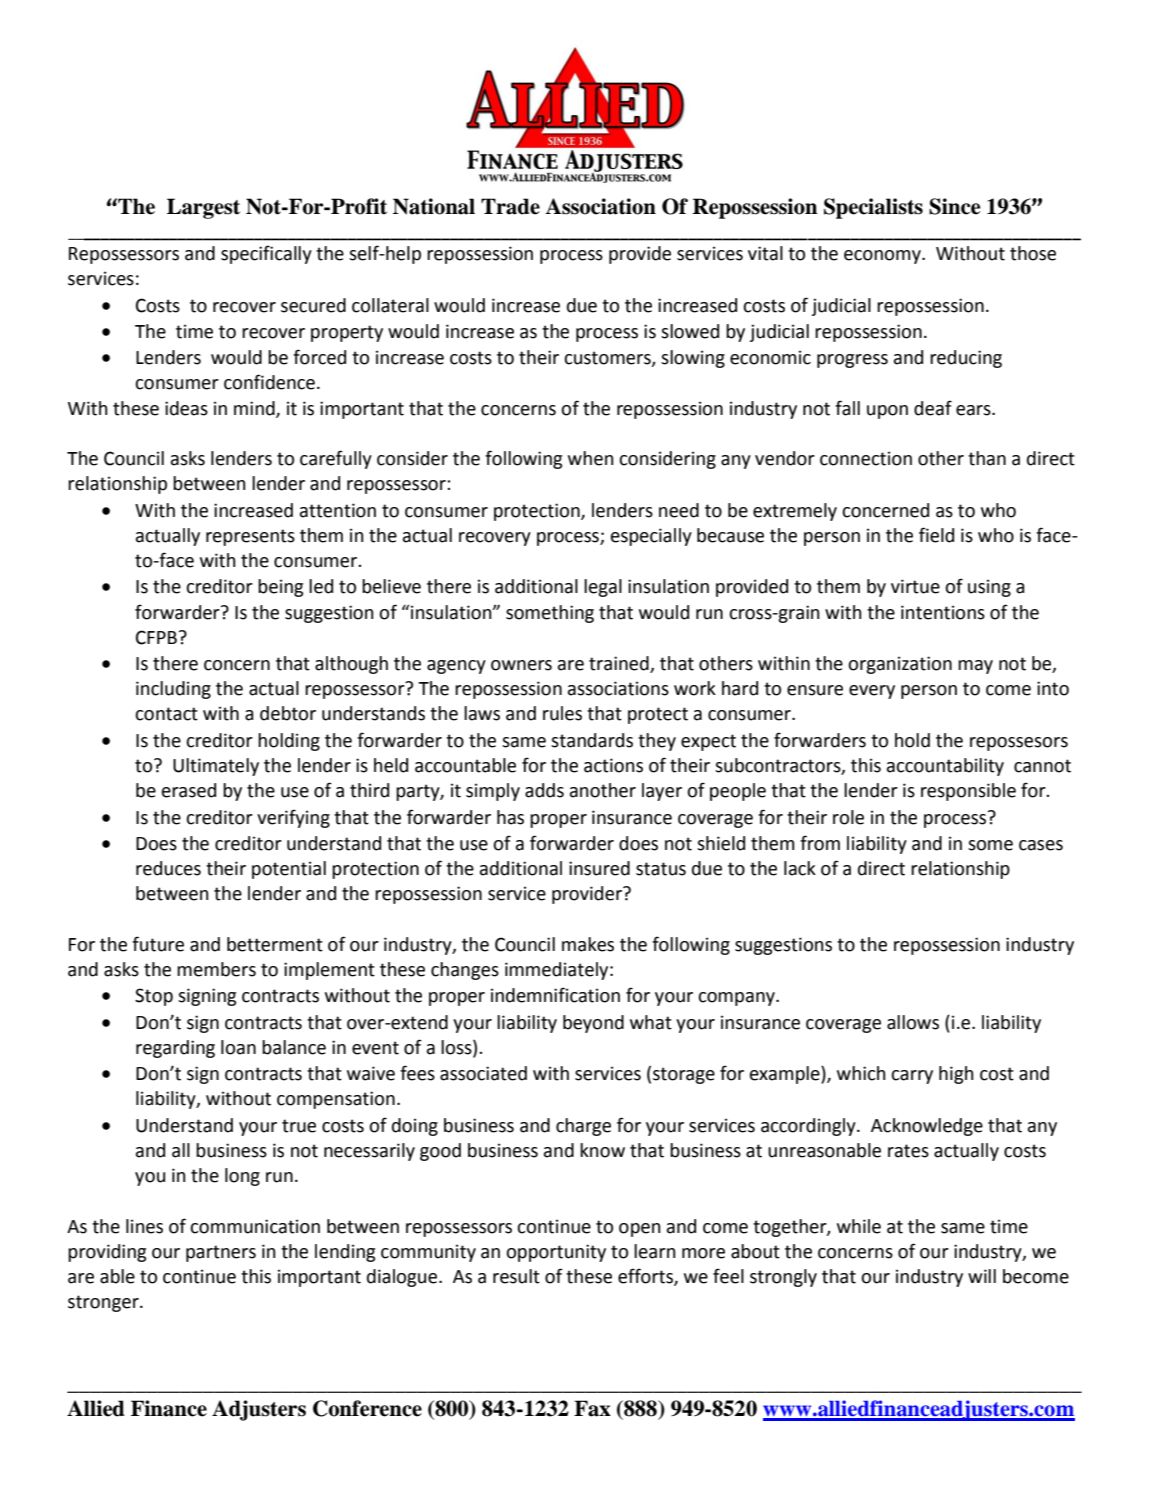 Image resolution: width=1149 pixels, height=1487 pixels. I want to click on legal, so click(603, 588).
